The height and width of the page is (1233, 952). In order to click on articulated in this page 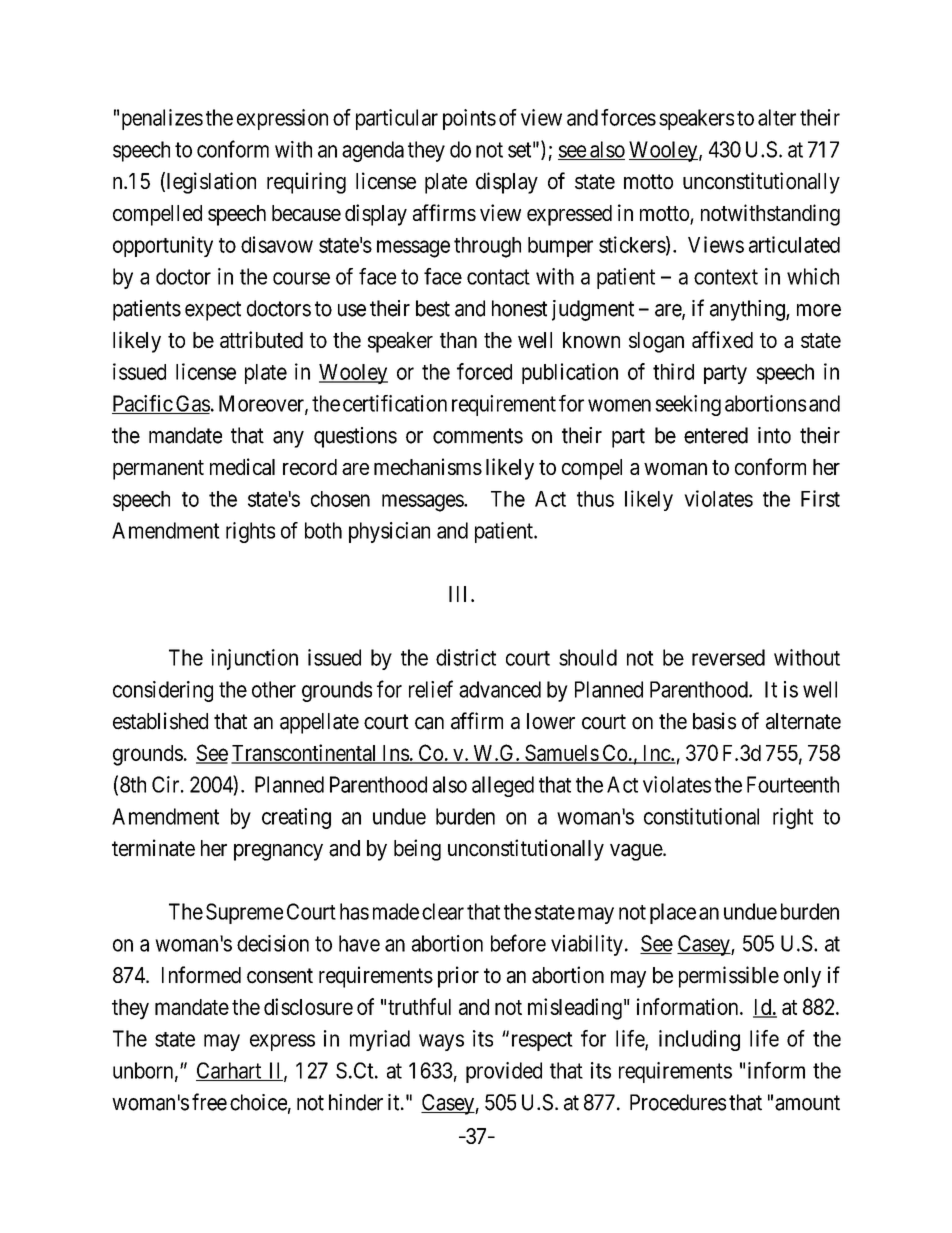, I will do `click(794, 244)`.
